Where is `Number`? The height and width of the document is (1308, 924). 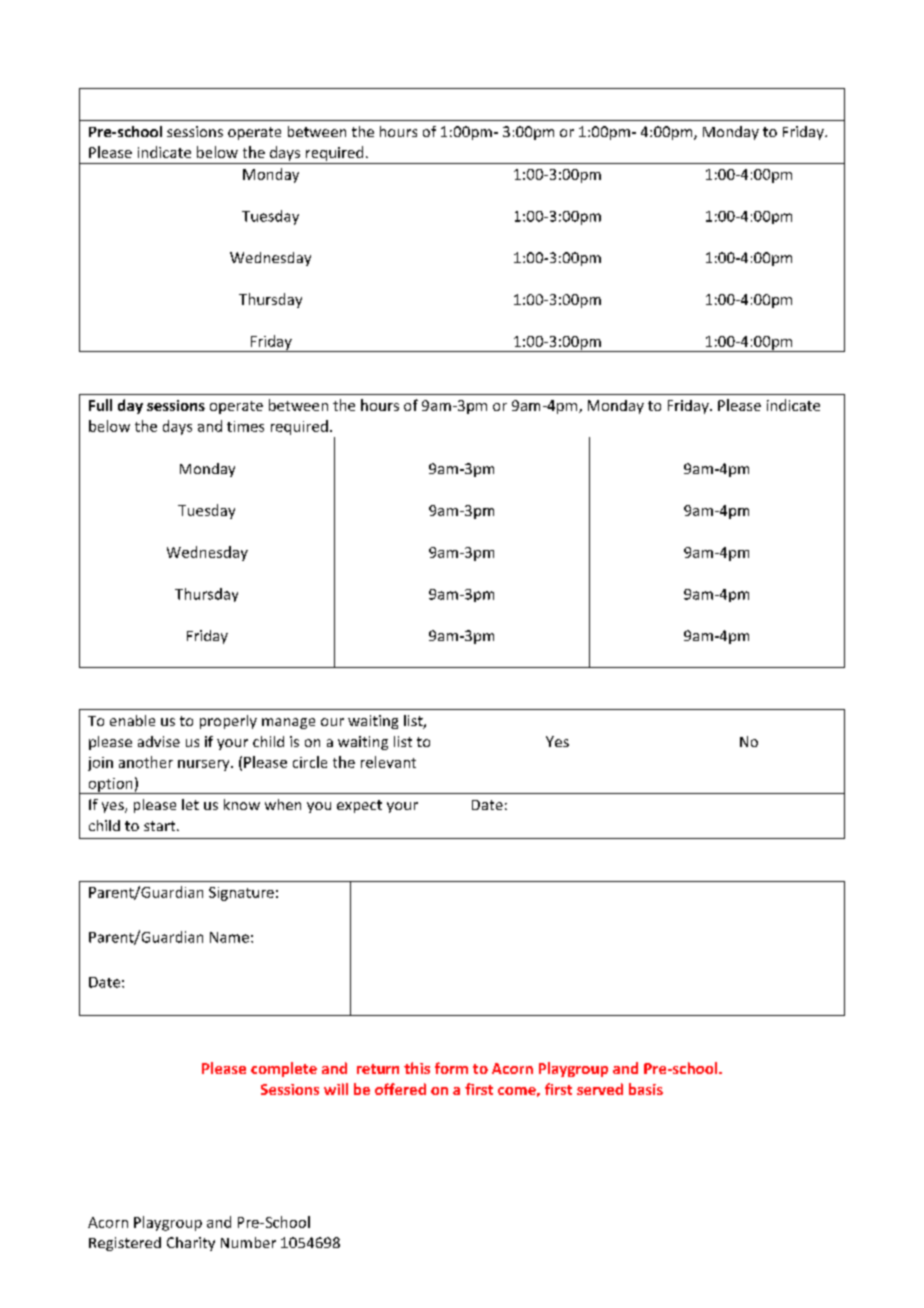 Number is located at coordinates (248, 1242).
